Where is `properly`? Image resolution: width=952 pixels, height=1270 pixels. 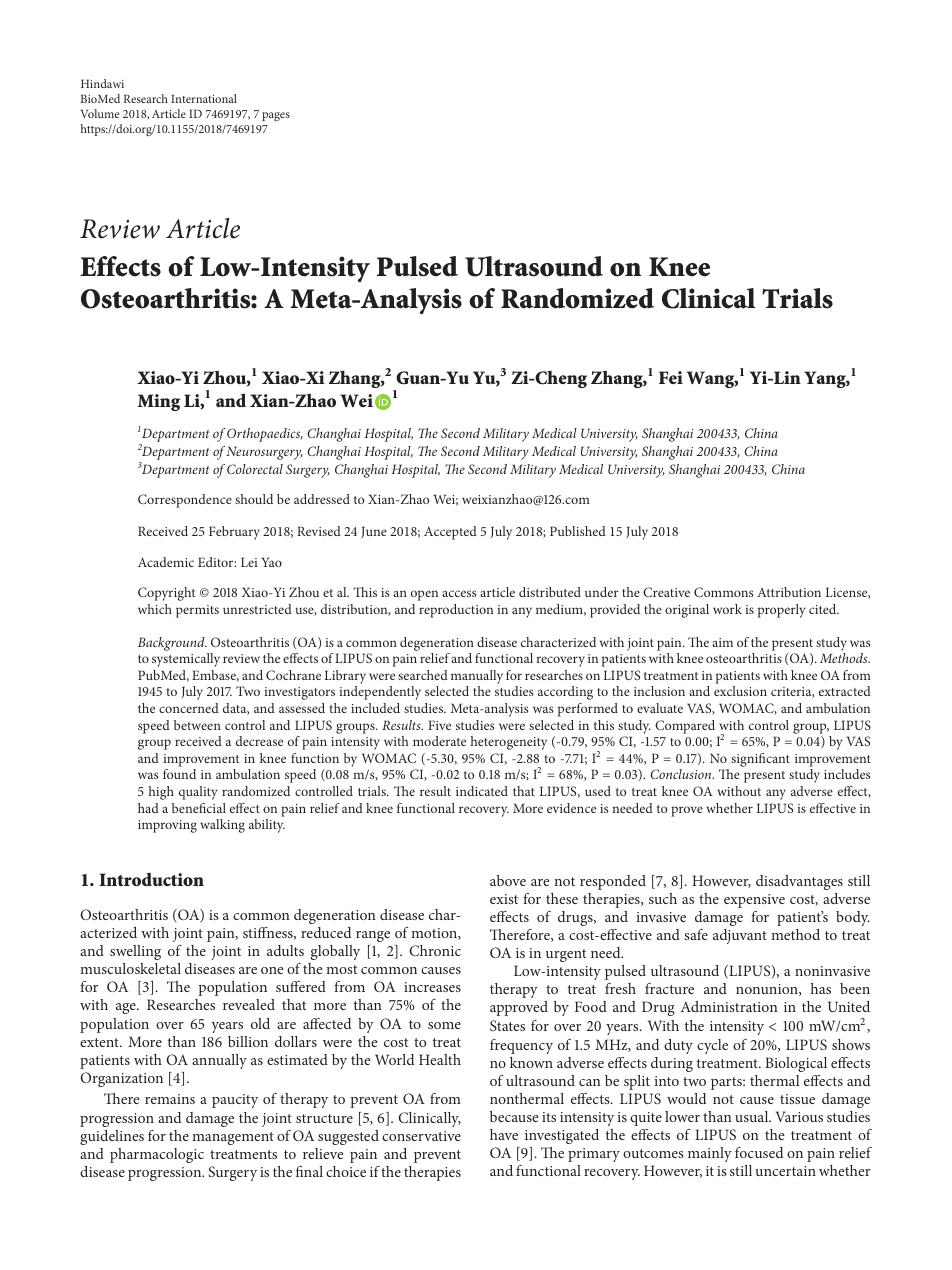
properly is located at coordinates (782, 611).
